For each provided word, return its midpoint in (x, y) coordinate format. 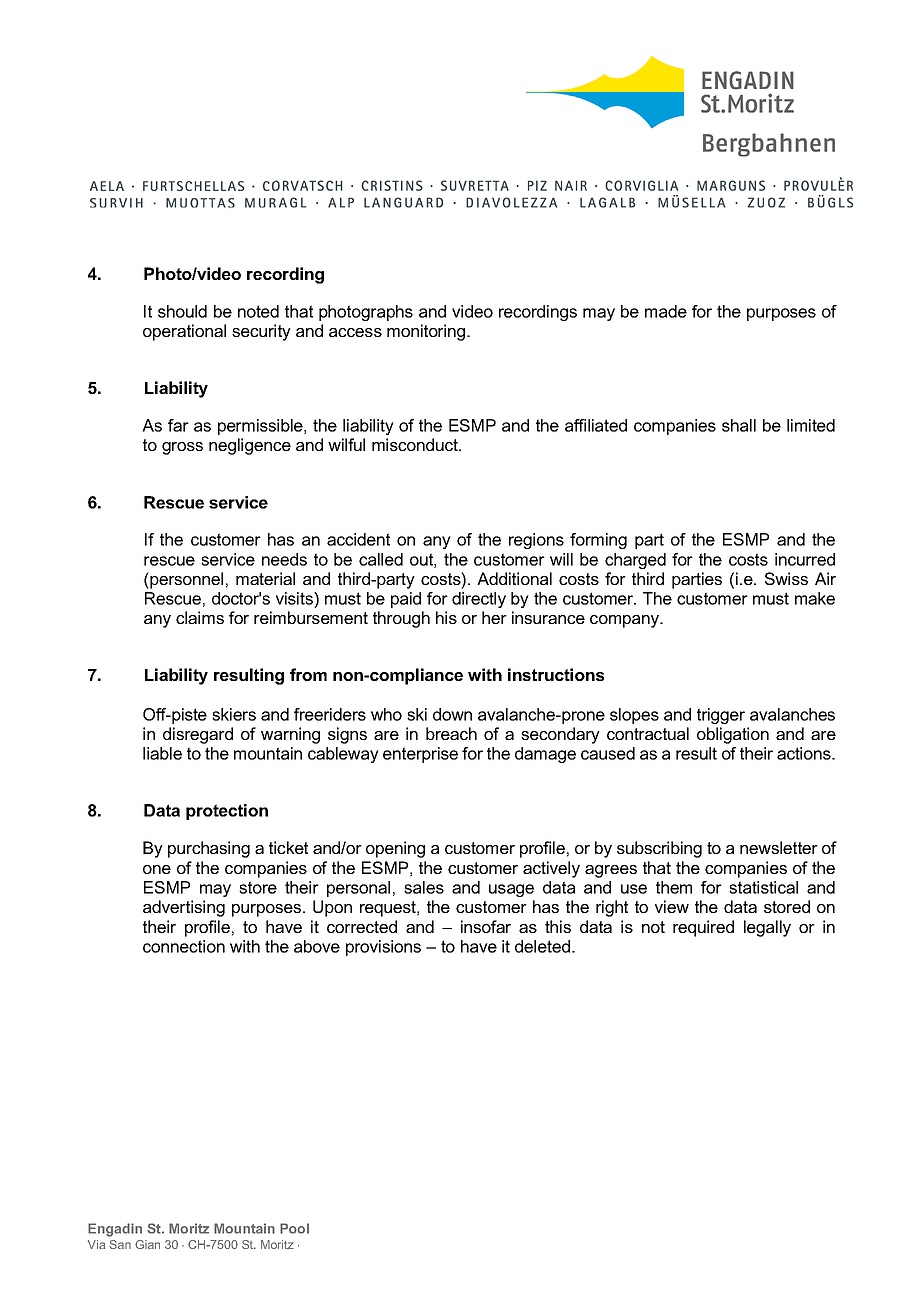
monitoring (427, 332)
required (703, 928)
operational (184, 332)
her (494, 617)
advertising (184, 908)
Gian (147, 1244)
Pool (294, 1228)
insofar (486, 926)
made (666, 311)
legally (767, 928)
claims (200, 617)
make (815, 598)
